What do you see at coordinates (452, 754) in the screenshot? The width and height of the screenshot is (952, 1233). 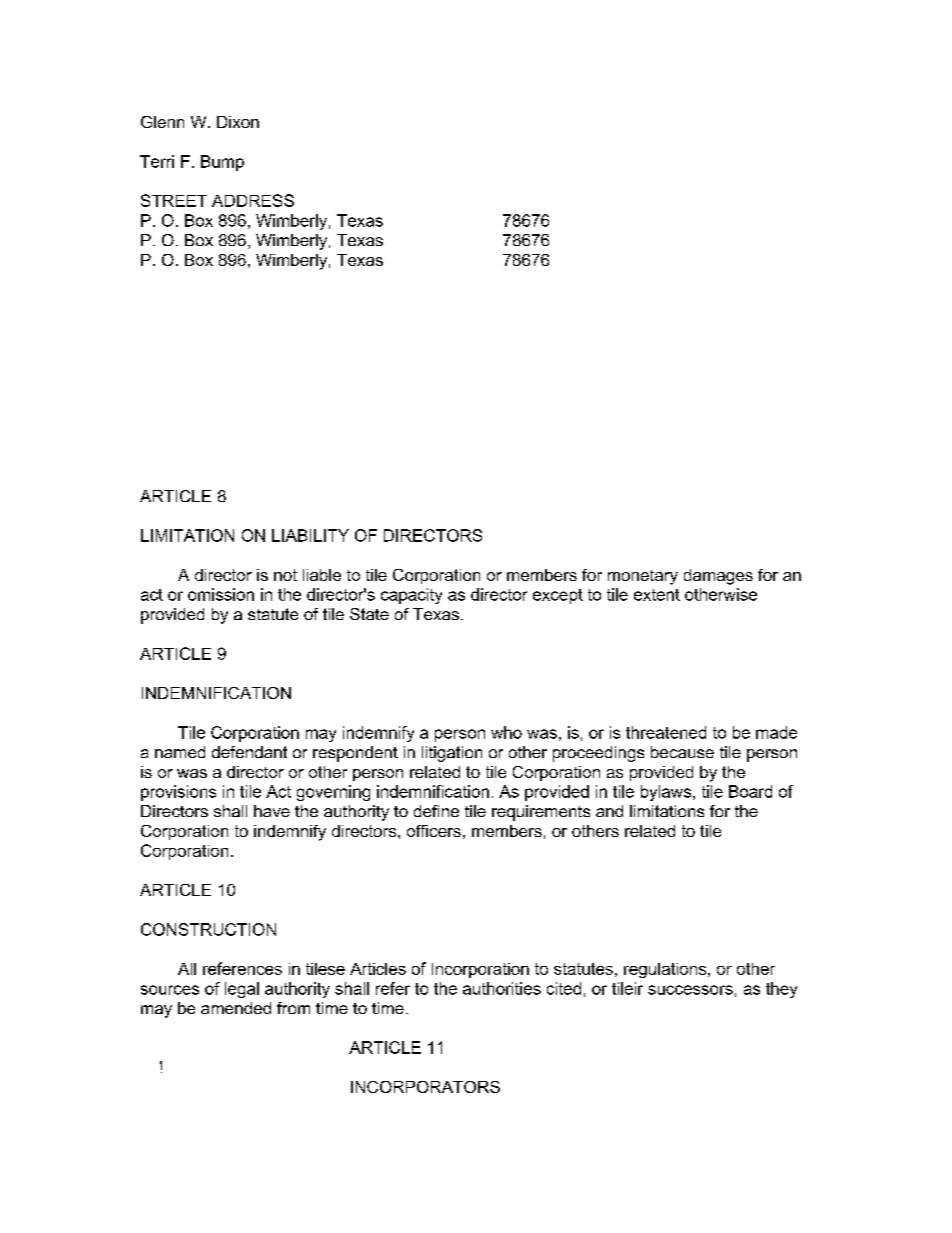 I see `litigation` at bounding box center [452, 754].
